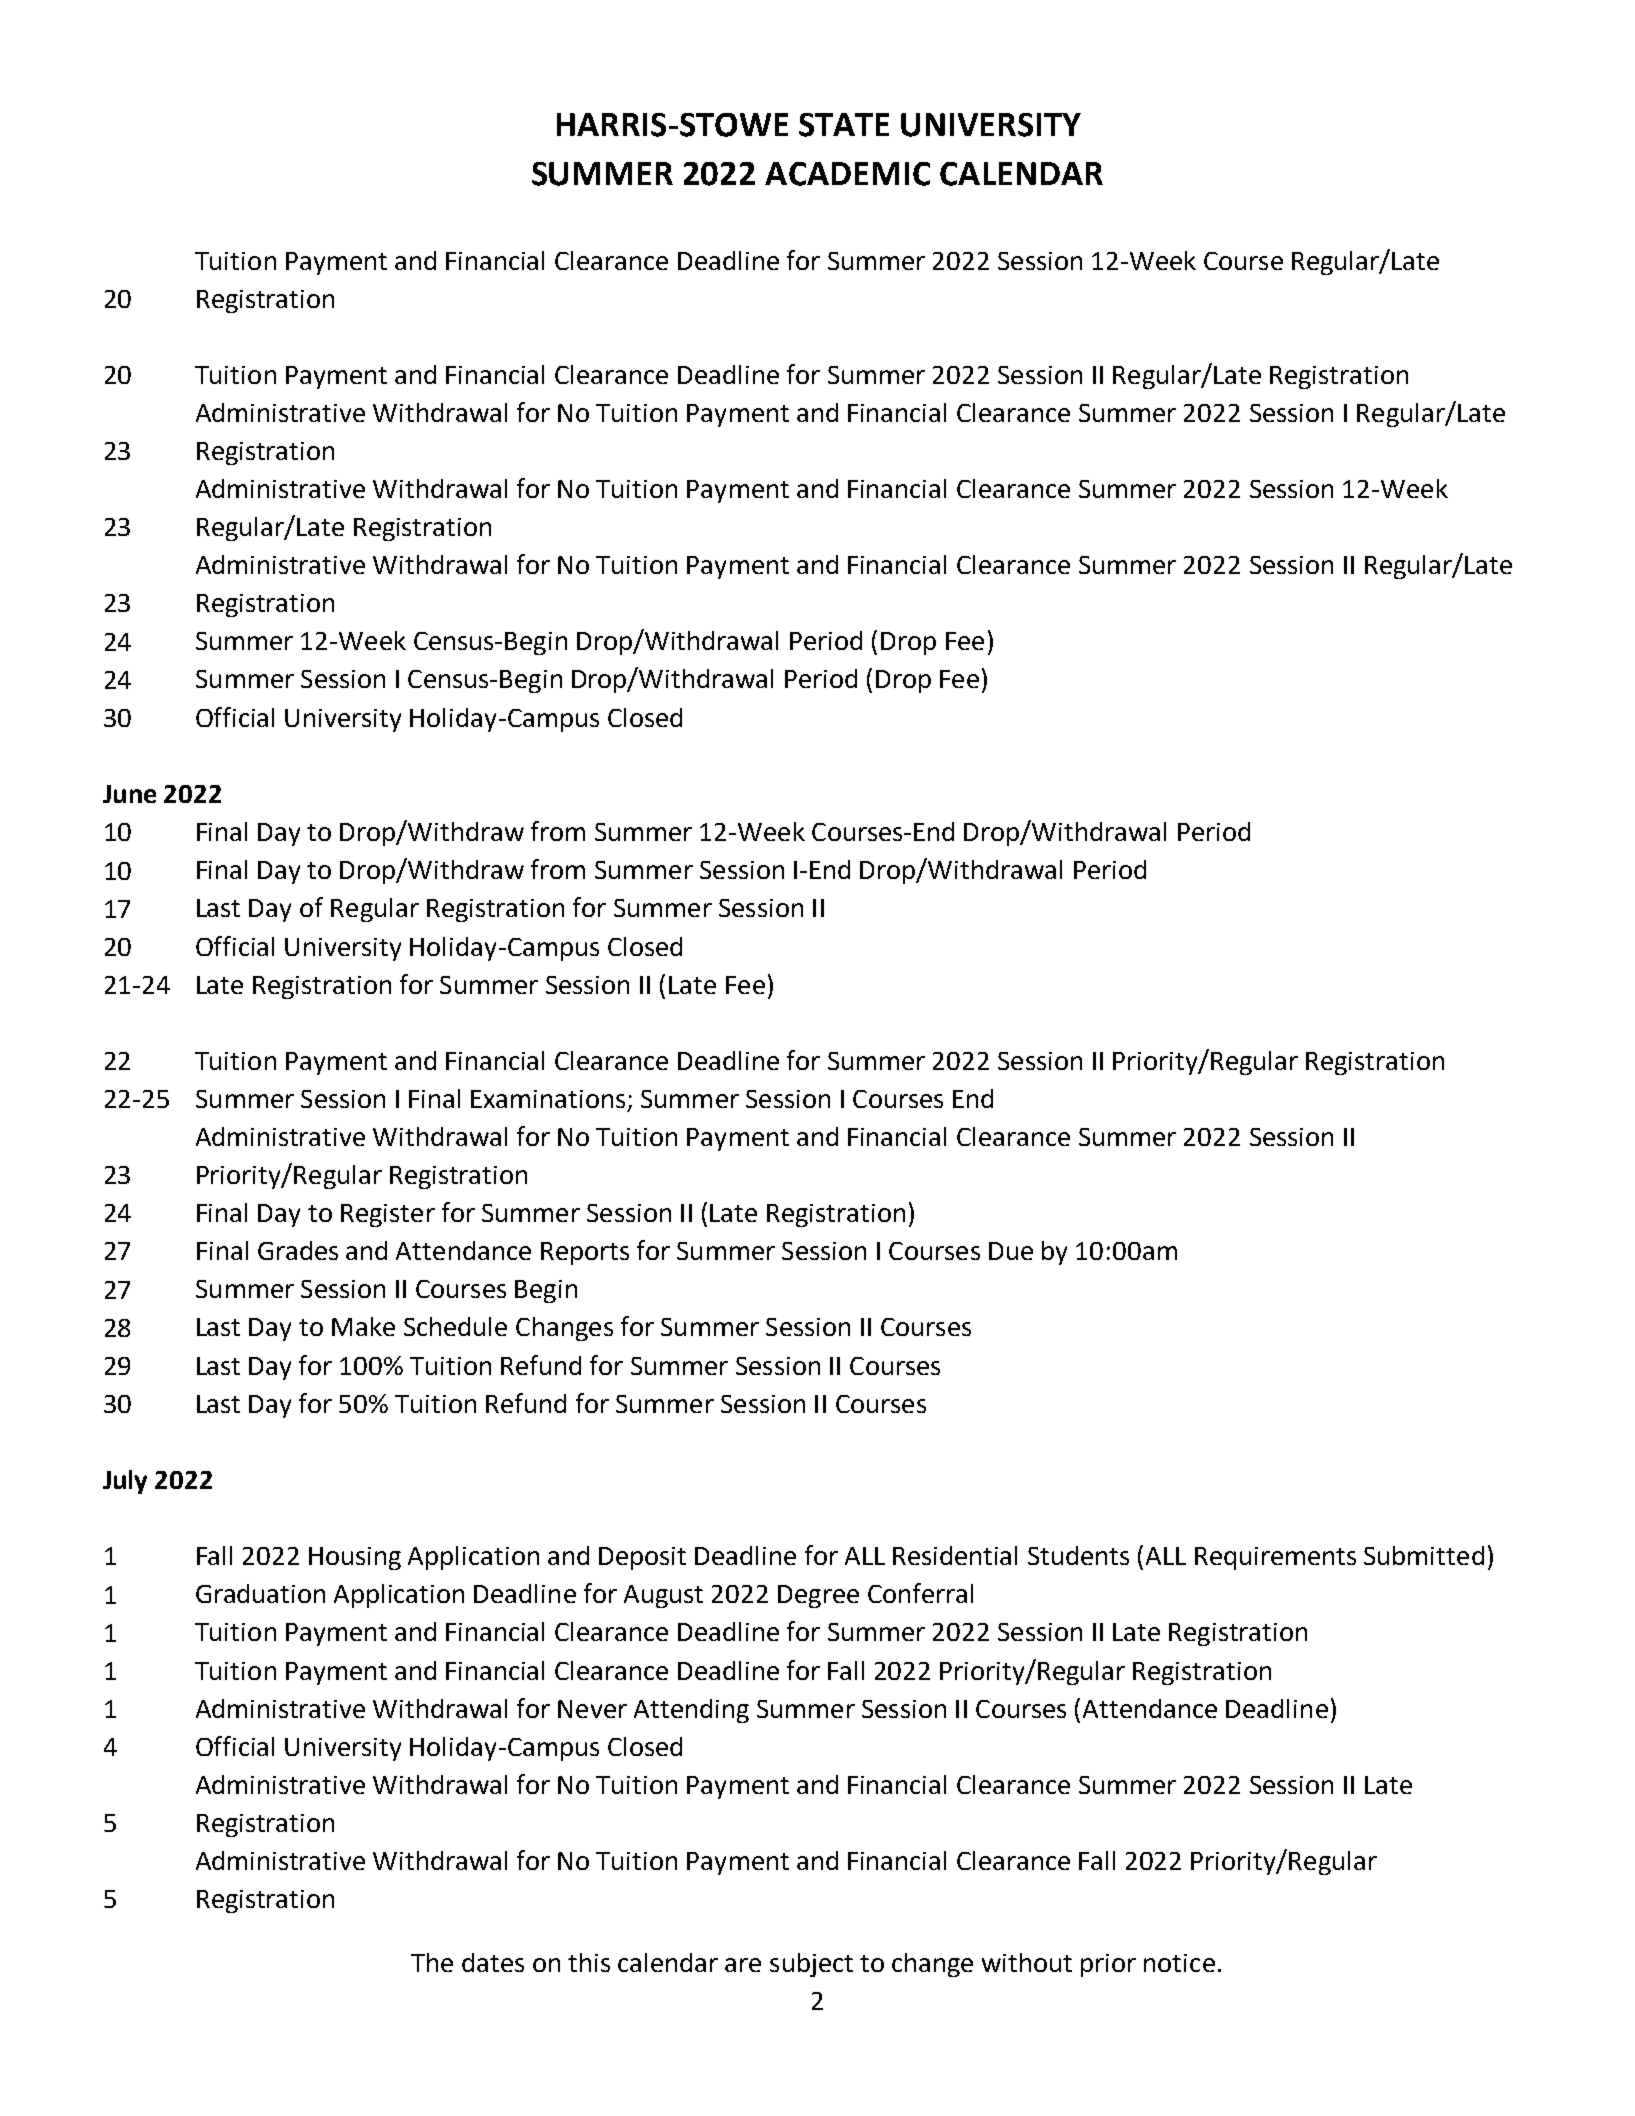  I want to click on Examinations, so click(548, 1099).
